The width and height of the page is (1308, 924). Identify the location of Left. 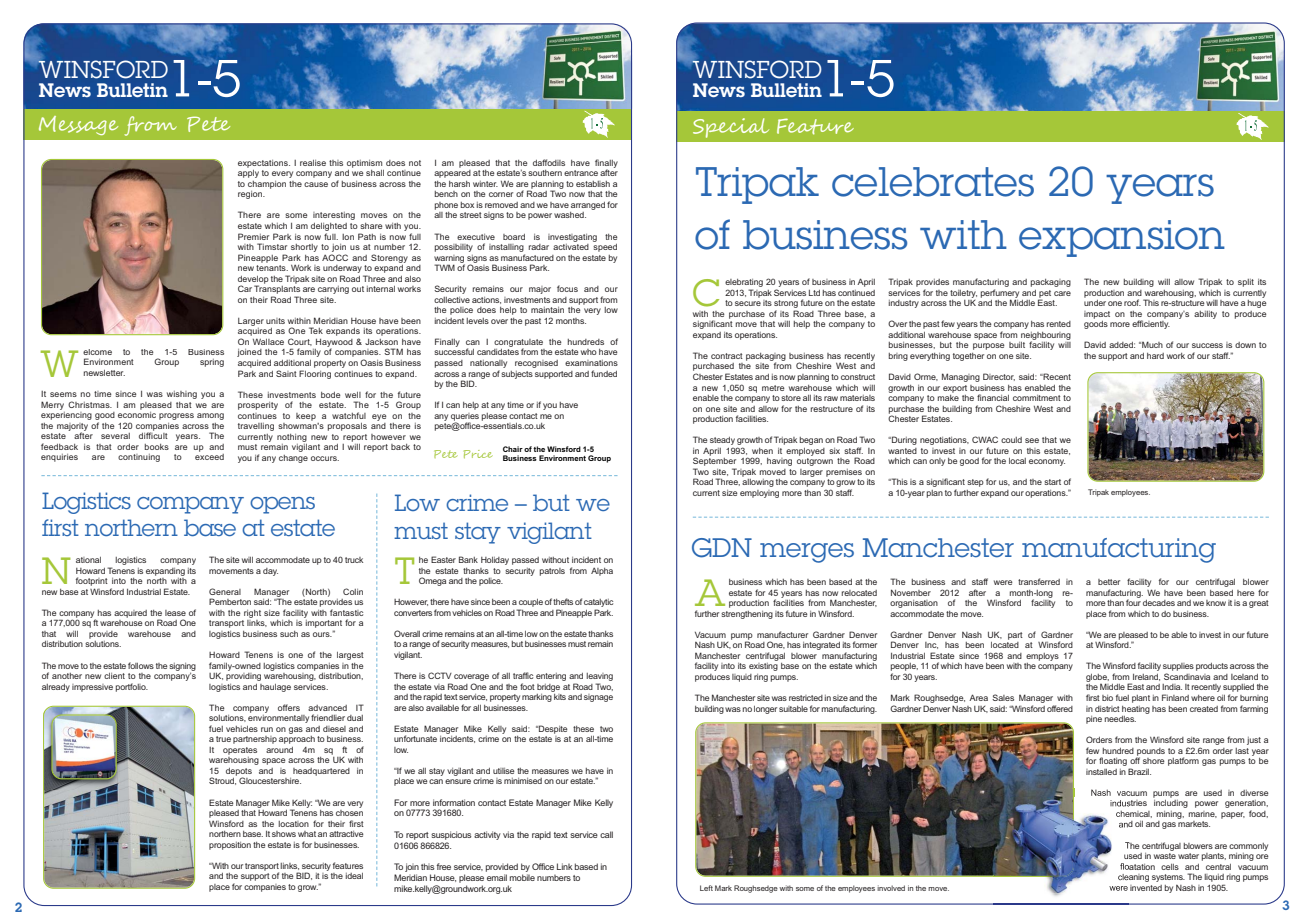
(706, 888).
